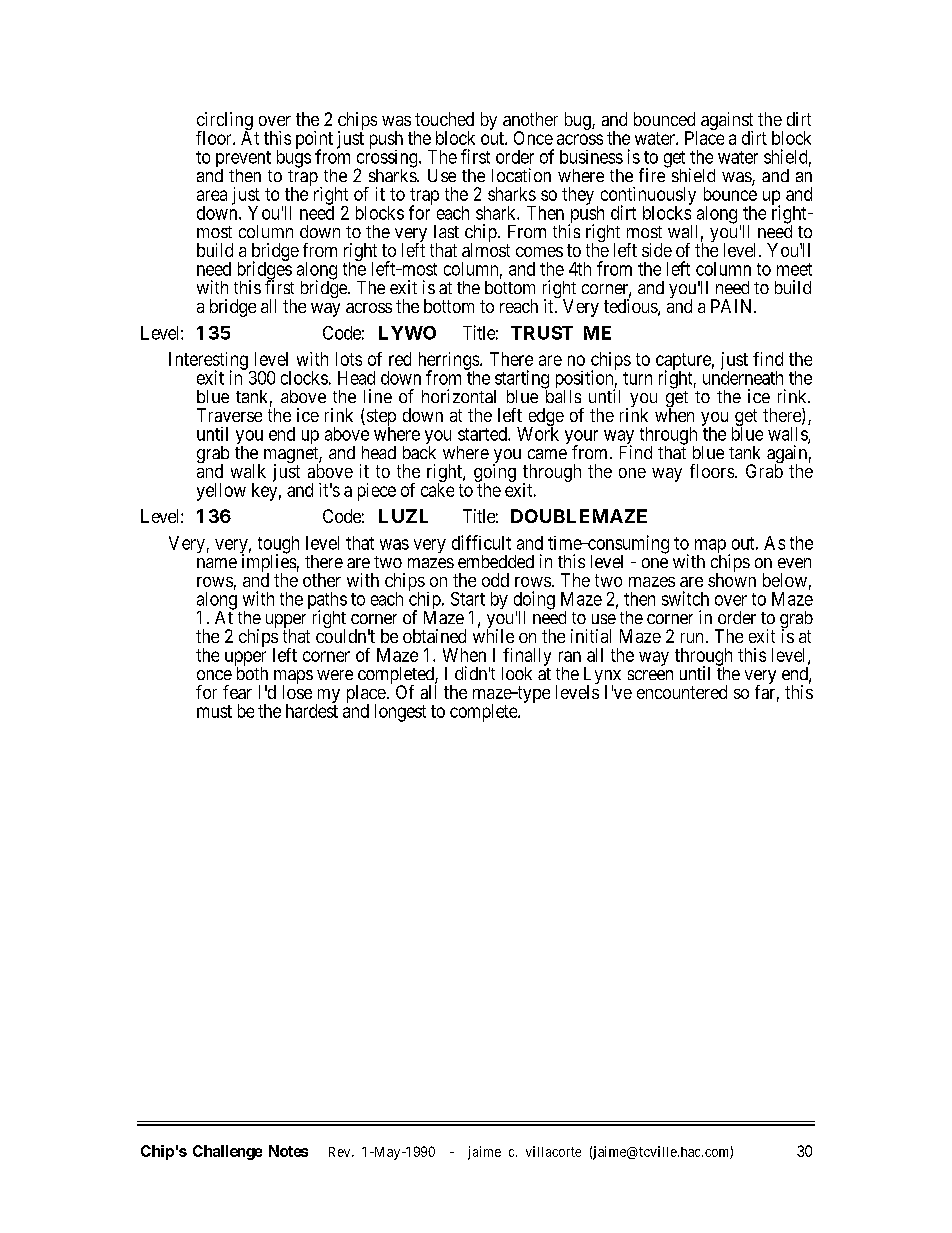  Describe the element at coordinates (400, 713) in the document. I see `longest` at that location.
